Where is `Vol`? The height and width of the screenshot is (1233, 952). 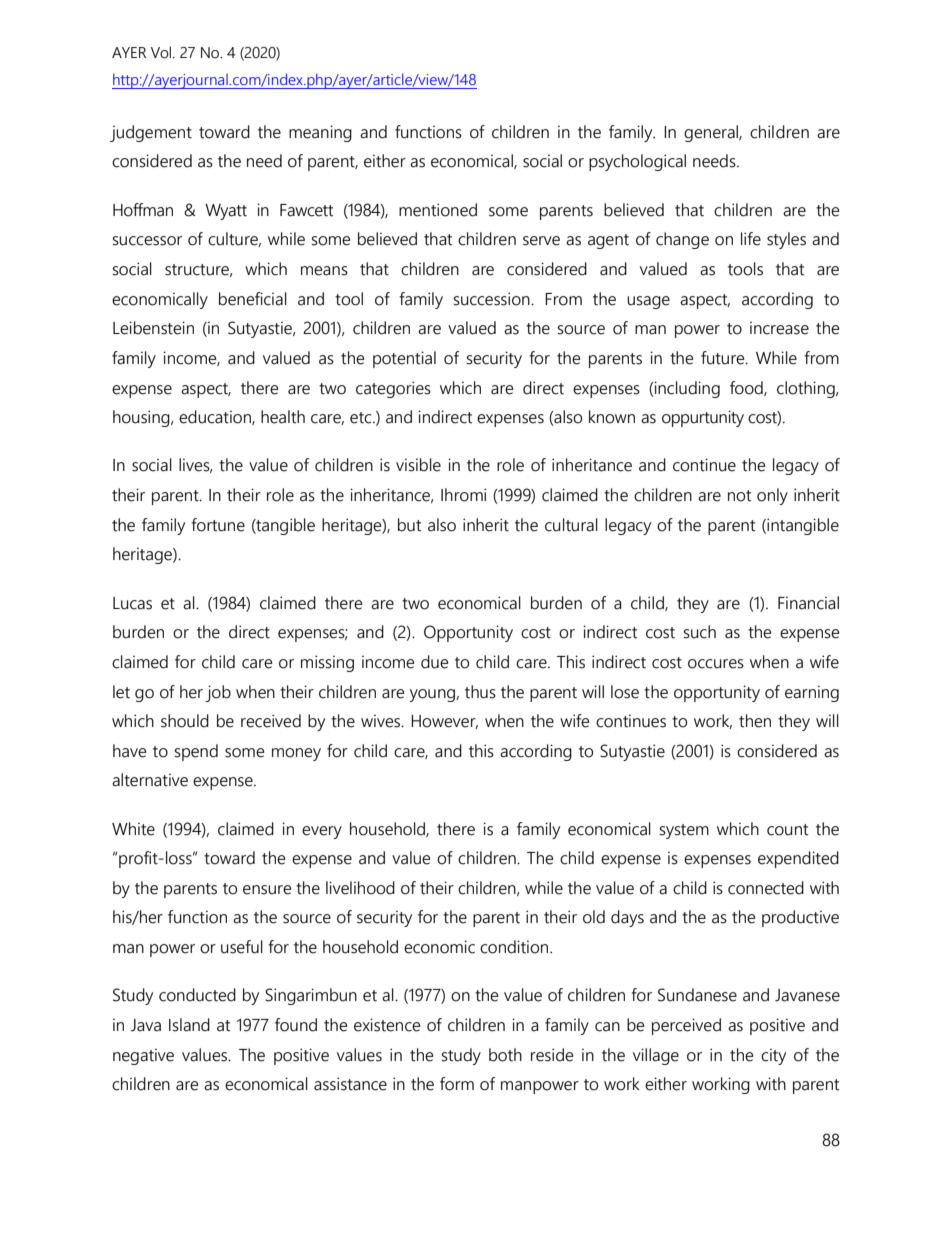
Vol is located at coordinates (162, 52).
